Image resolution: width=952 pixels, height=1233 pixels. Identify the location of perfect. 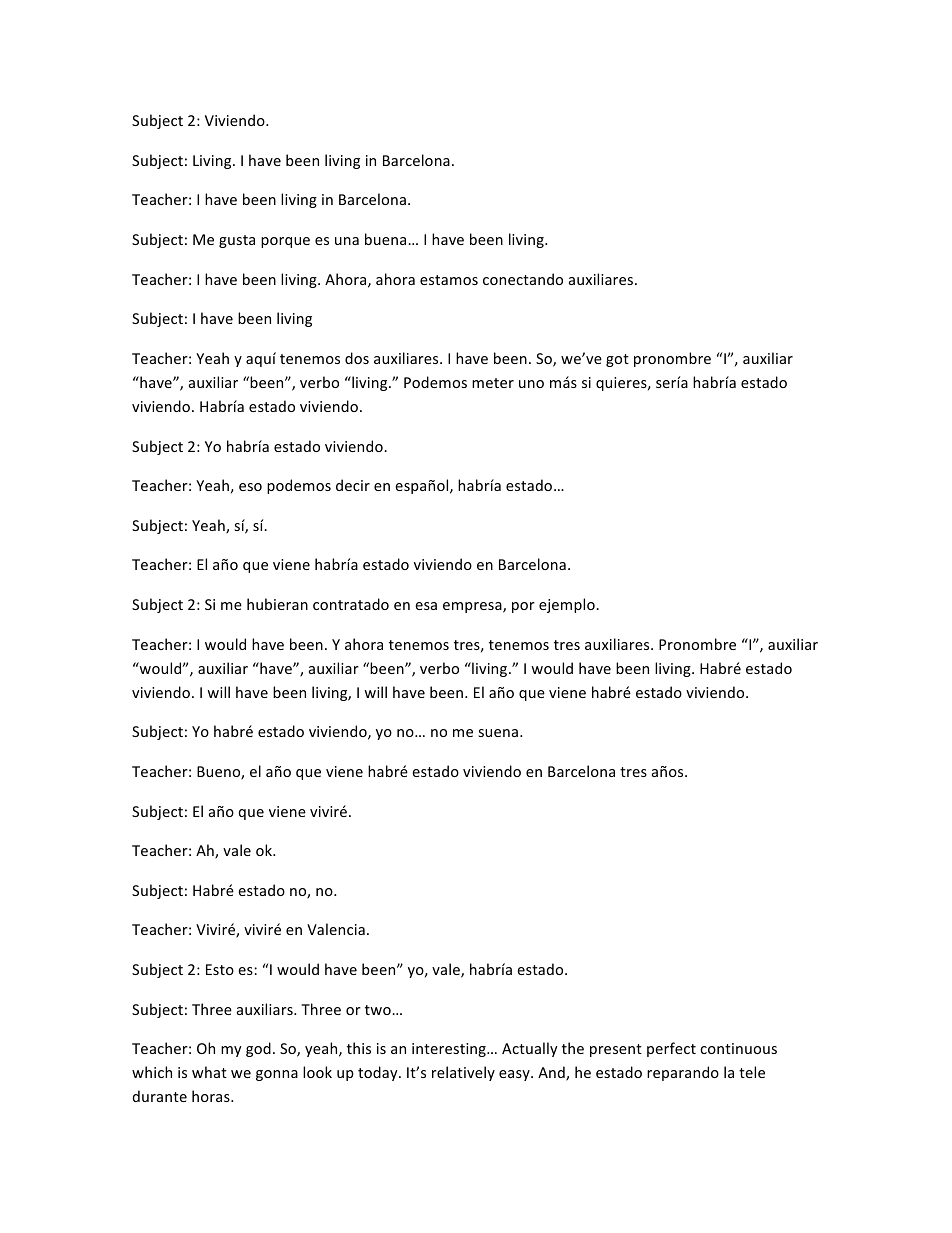
(671, 1049).
